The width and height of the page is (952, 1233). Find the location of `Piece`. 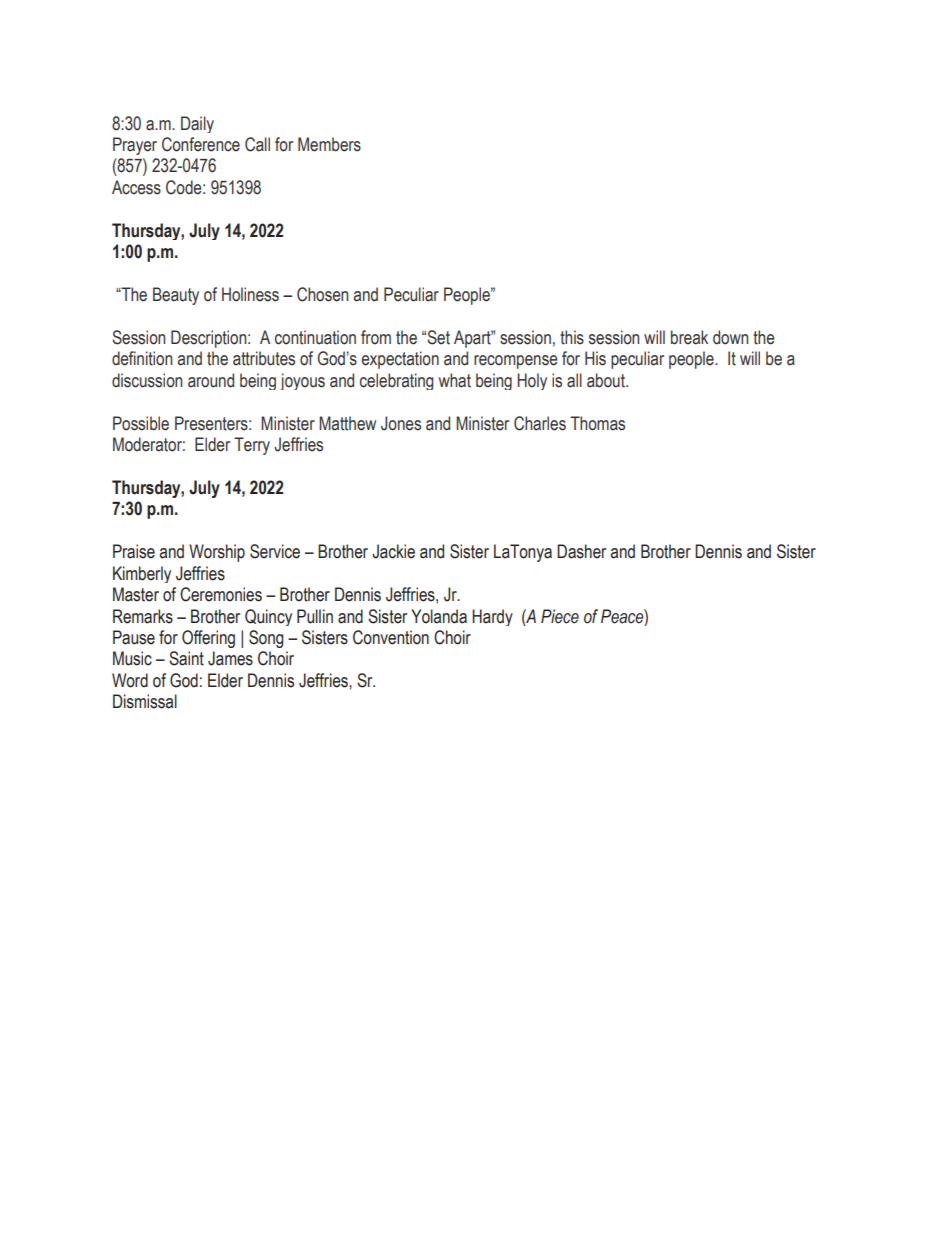

Piece is located at coordinates (560, 616).
